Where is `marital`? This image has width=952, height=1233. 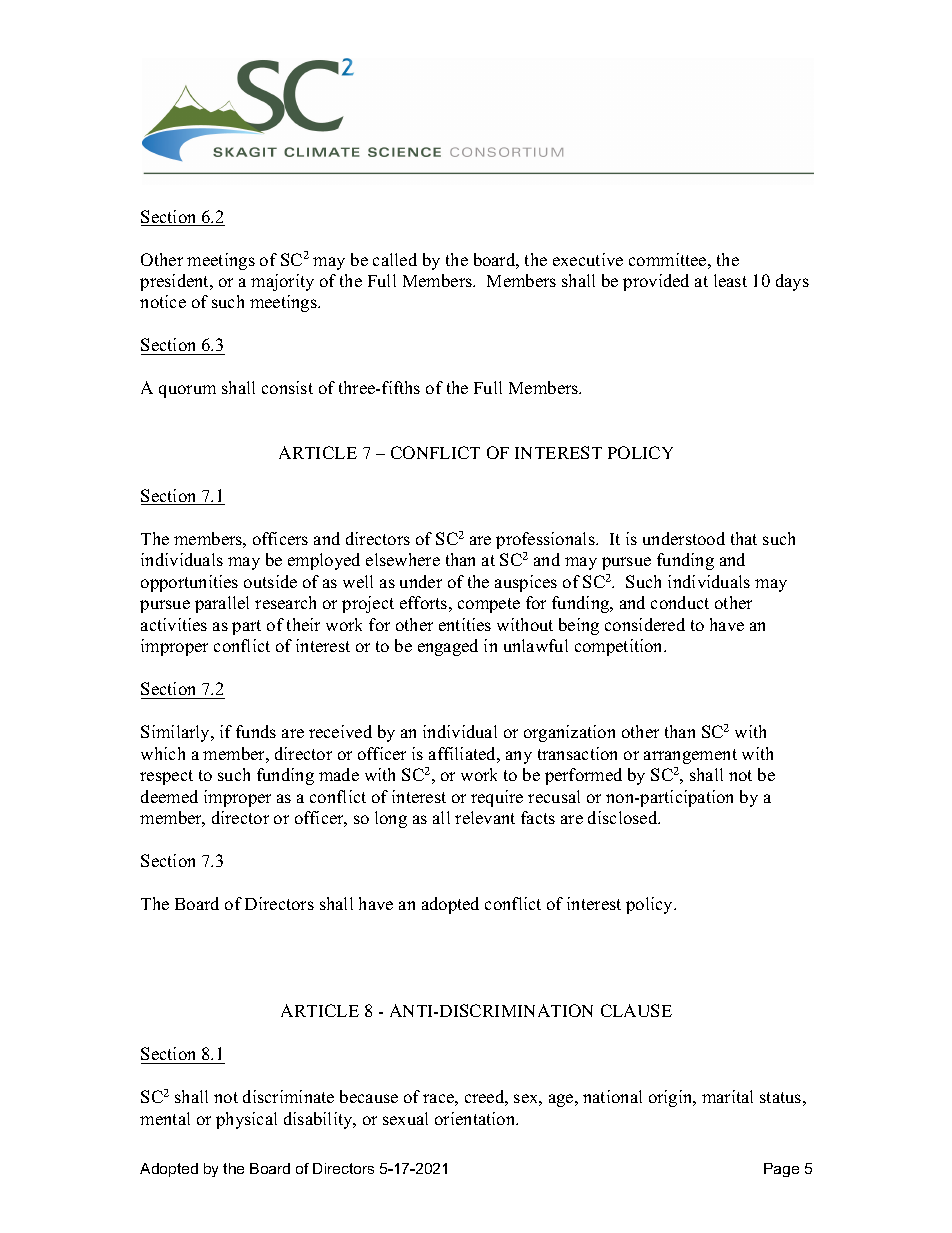
marital is located at coordinates (727, 1096).
